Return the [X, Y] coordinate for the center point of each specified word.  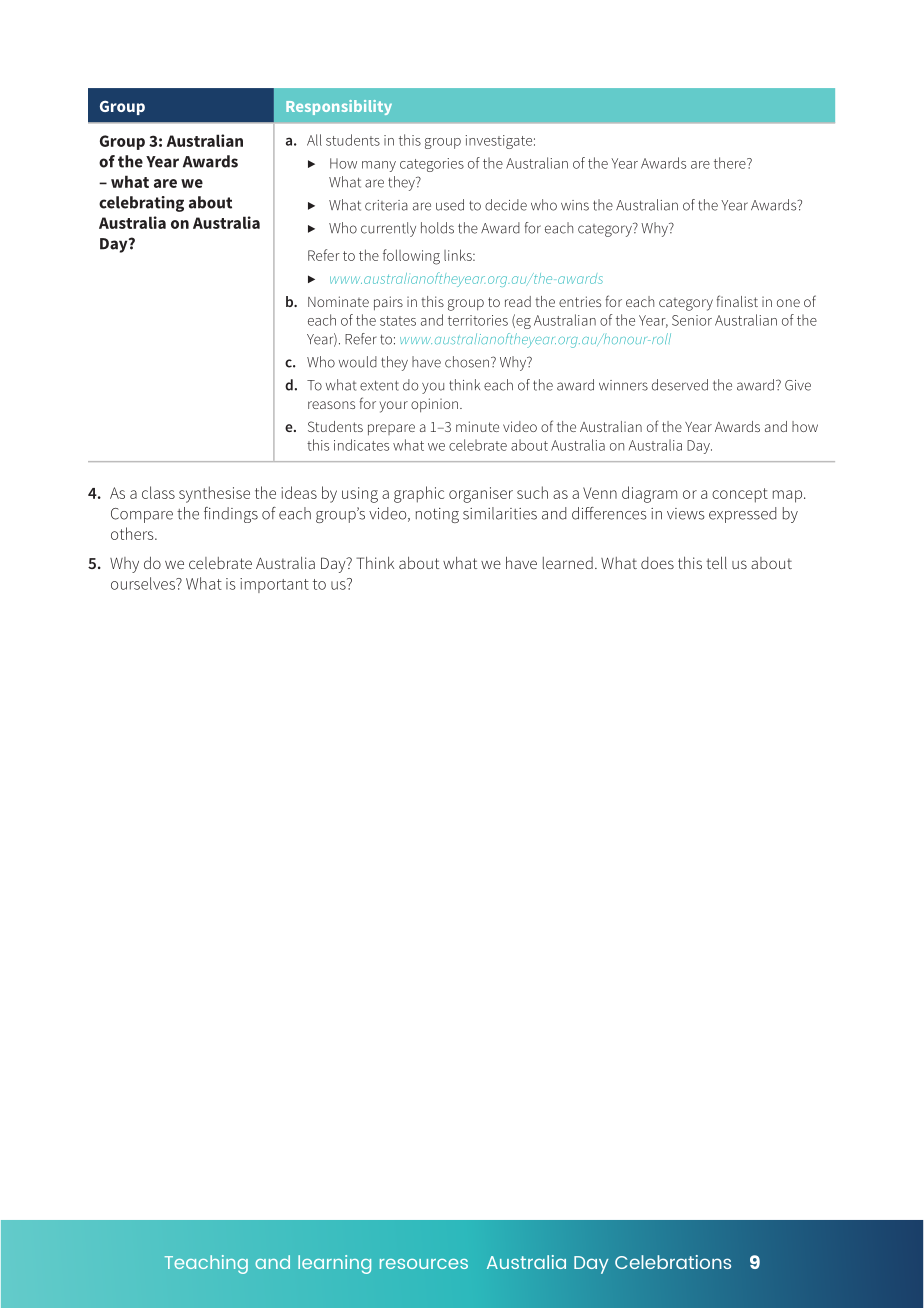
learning [334, 1264]
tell [716, 562]
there [731, 163]
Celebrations [673, 1262]
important [274, 585]
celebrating [141, 204]
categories [432, 165]
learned [568, 563]
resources [424, 1264]
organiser [481, 495]
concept [740, 495]
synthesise [214, 494]
